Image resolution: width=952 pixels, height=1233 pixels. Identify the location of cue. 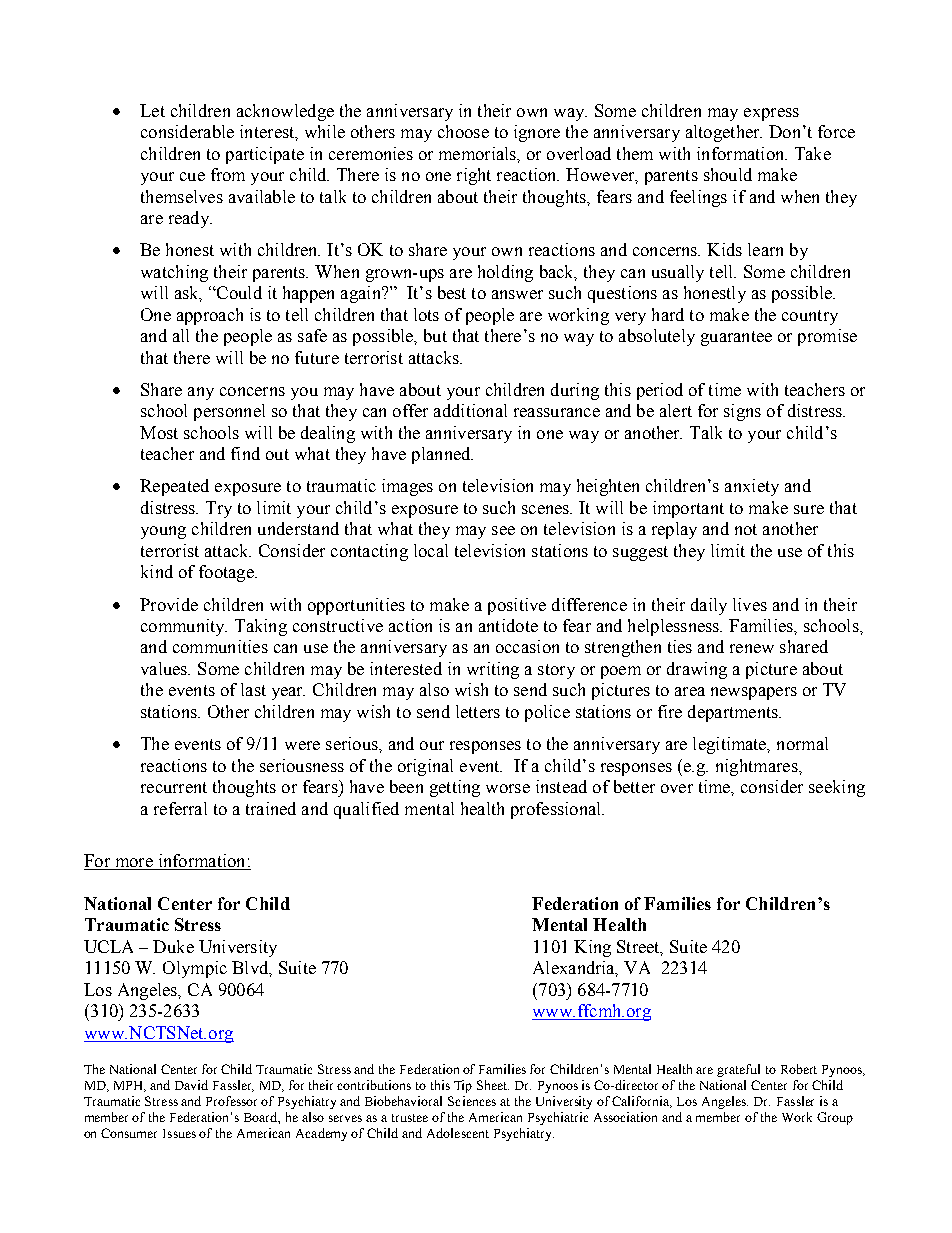
(192, 176).
